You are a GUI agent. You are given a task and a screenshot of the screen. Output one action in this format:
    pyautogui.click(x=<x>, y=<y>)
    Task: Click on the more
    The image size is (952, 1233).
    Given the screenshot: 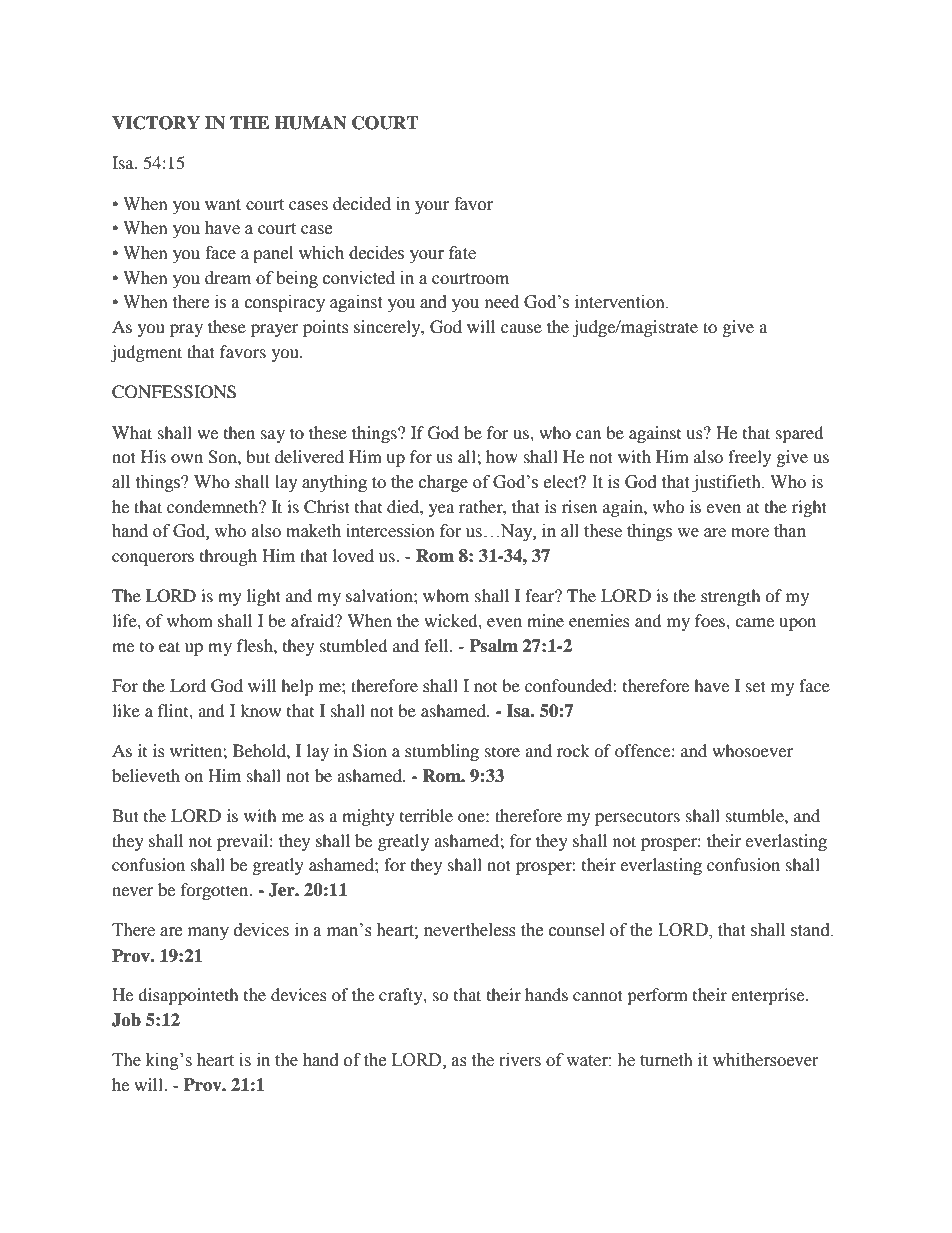 What is the action you would take?
    pyautogui.click(x=750, y=533)
